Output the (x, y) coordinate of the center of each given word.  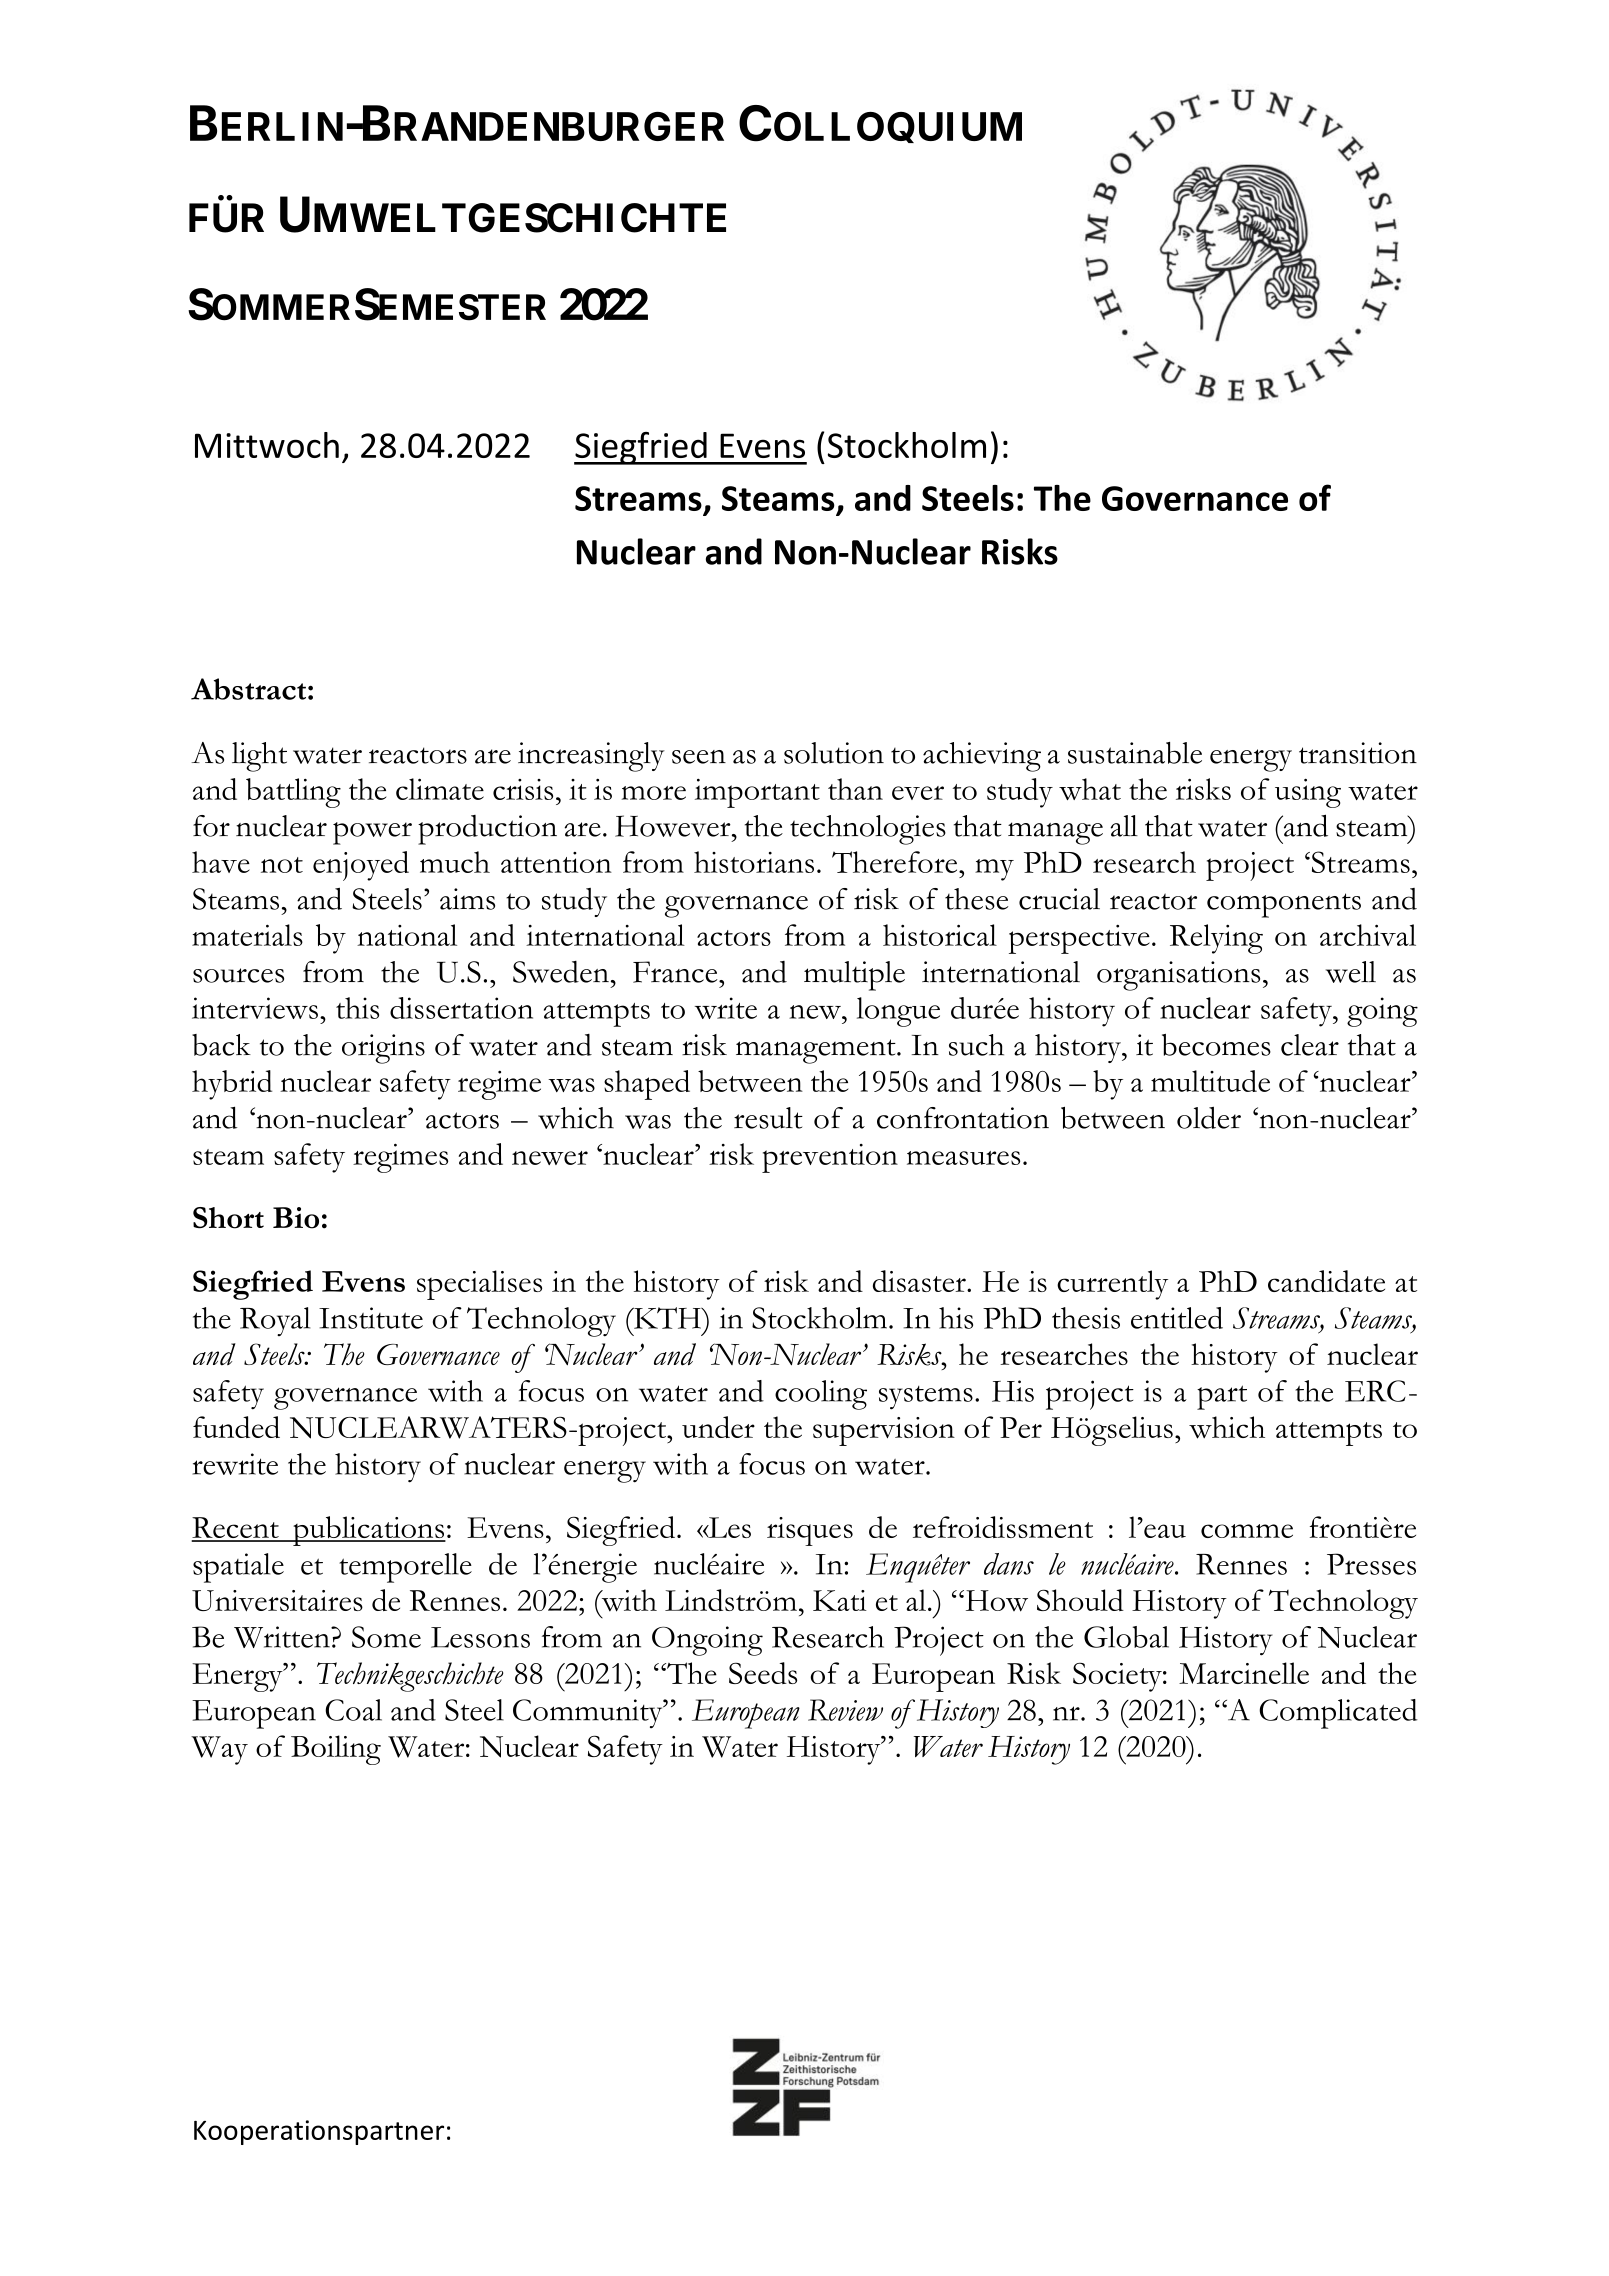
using (1308, 793)
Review (845, 1710)
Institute (371, 1318)
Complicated (1338, 1714)
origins (383, 1049)
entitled (1177, 1318)
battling (293, 793)
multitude (1210, 1081)
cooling (821, 1395)
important (757, 793)
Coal (353, 1710)
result (768, 1118)
